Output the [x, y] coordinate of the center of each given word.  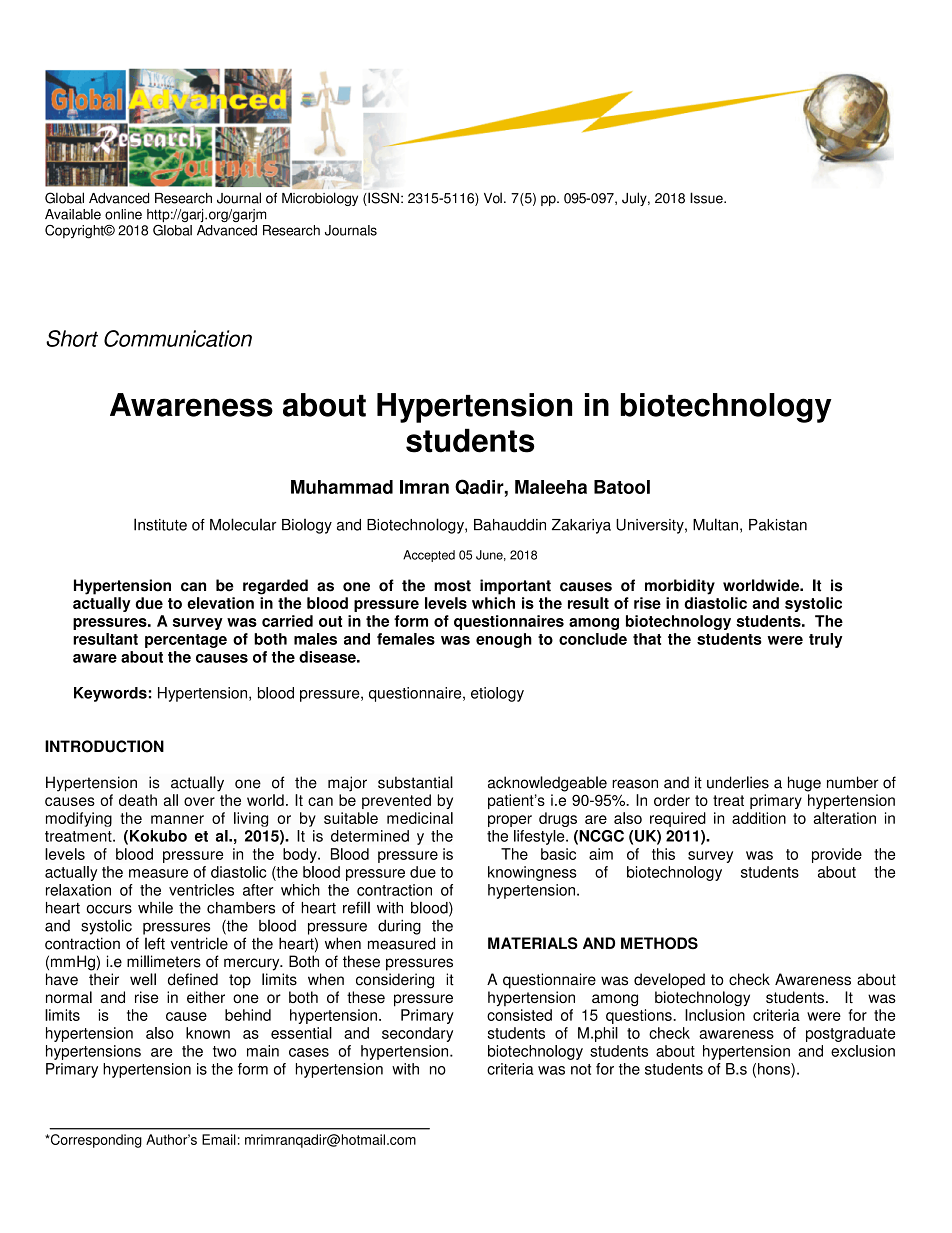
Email [219, 1139]
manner [177, 819]
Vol [493, 198]
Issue [707, 198]
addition [759, 818]
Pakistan [778, 525]
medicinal [420, 818]
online [123, 214]
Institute [160, 524]
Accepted [429, 556]
